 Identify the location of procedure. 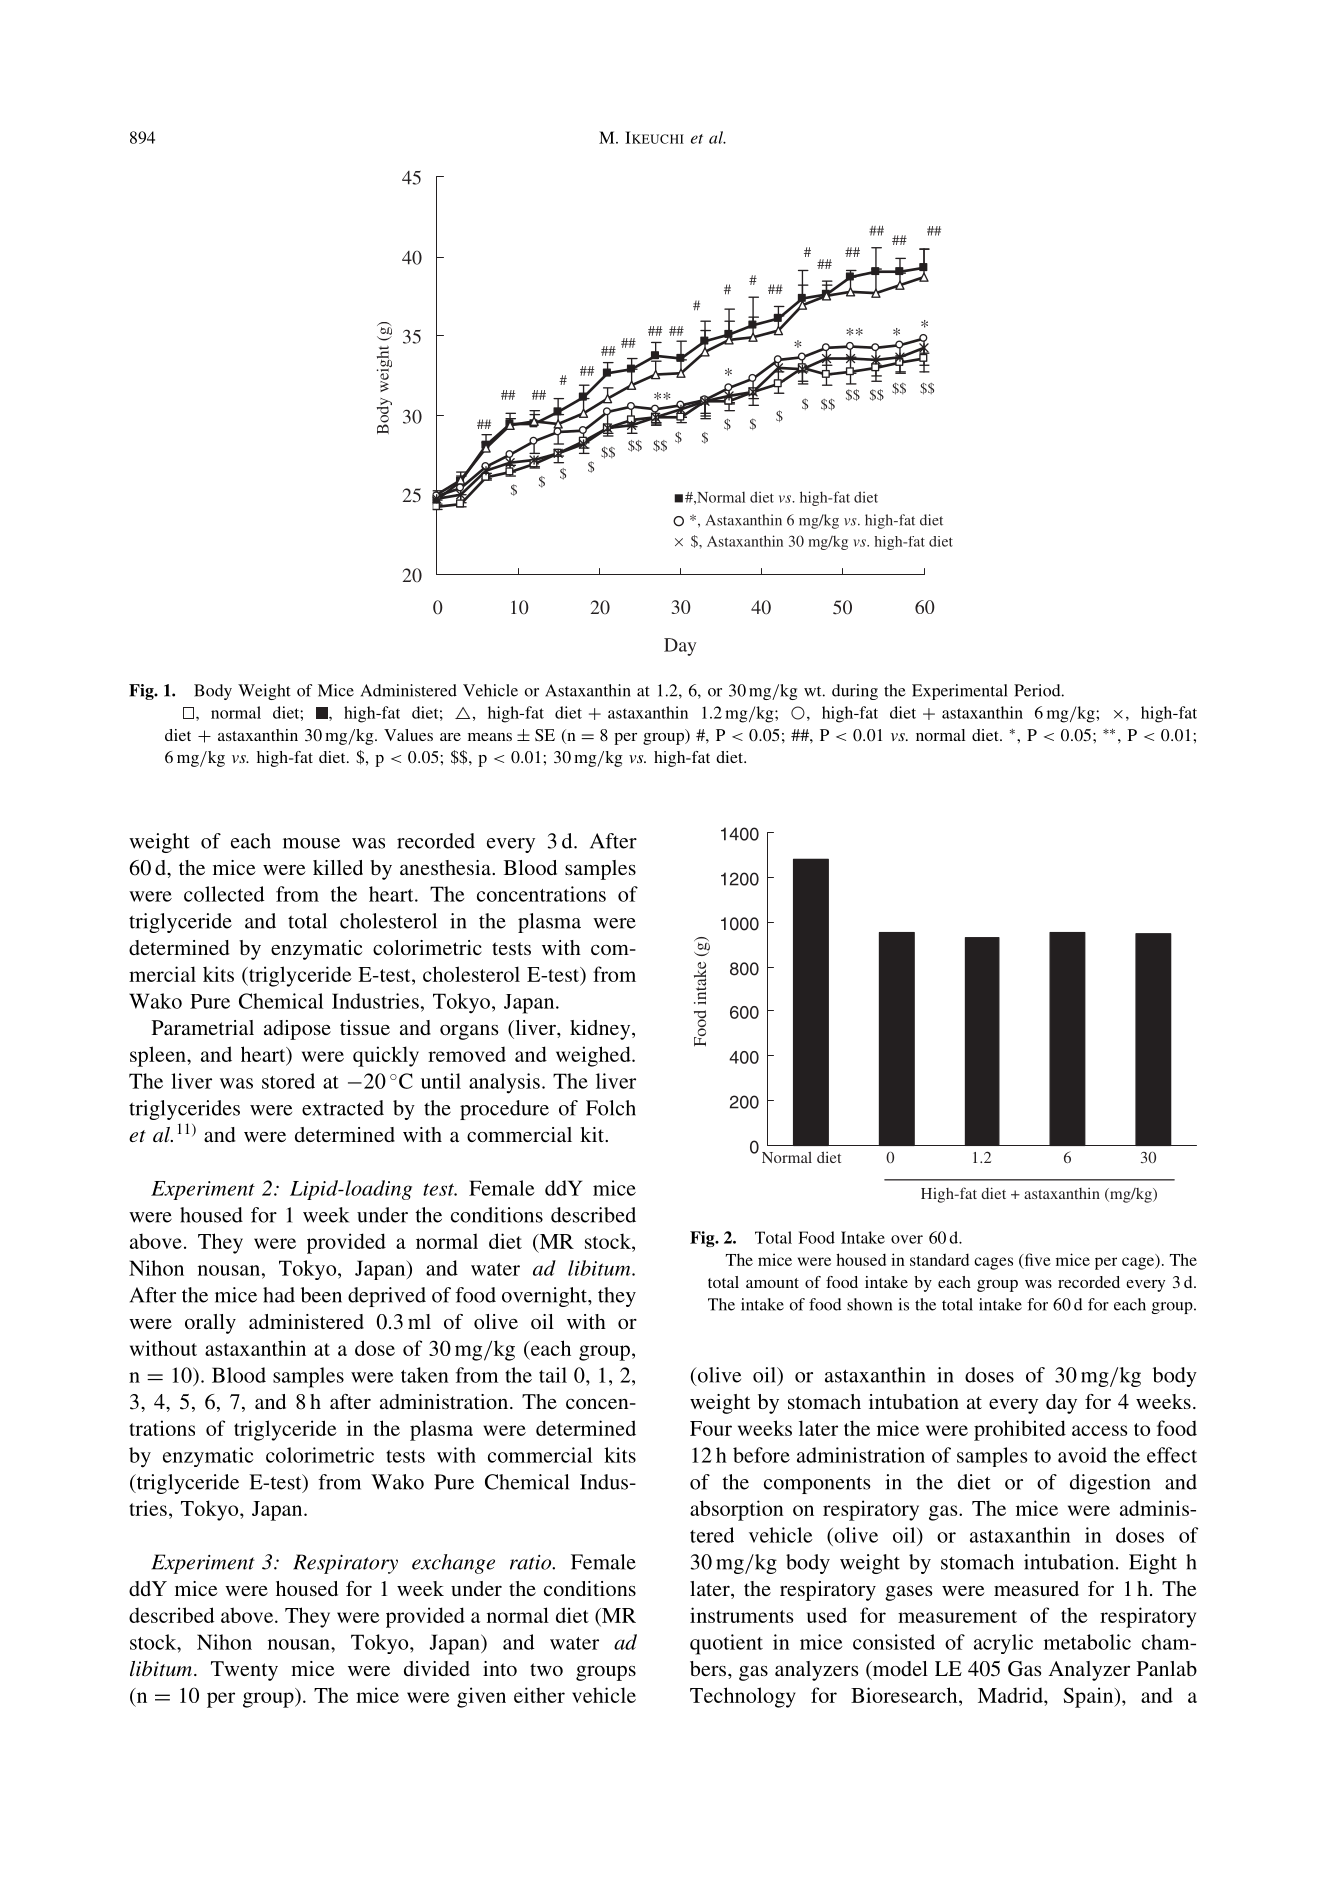
(504, 1110).
